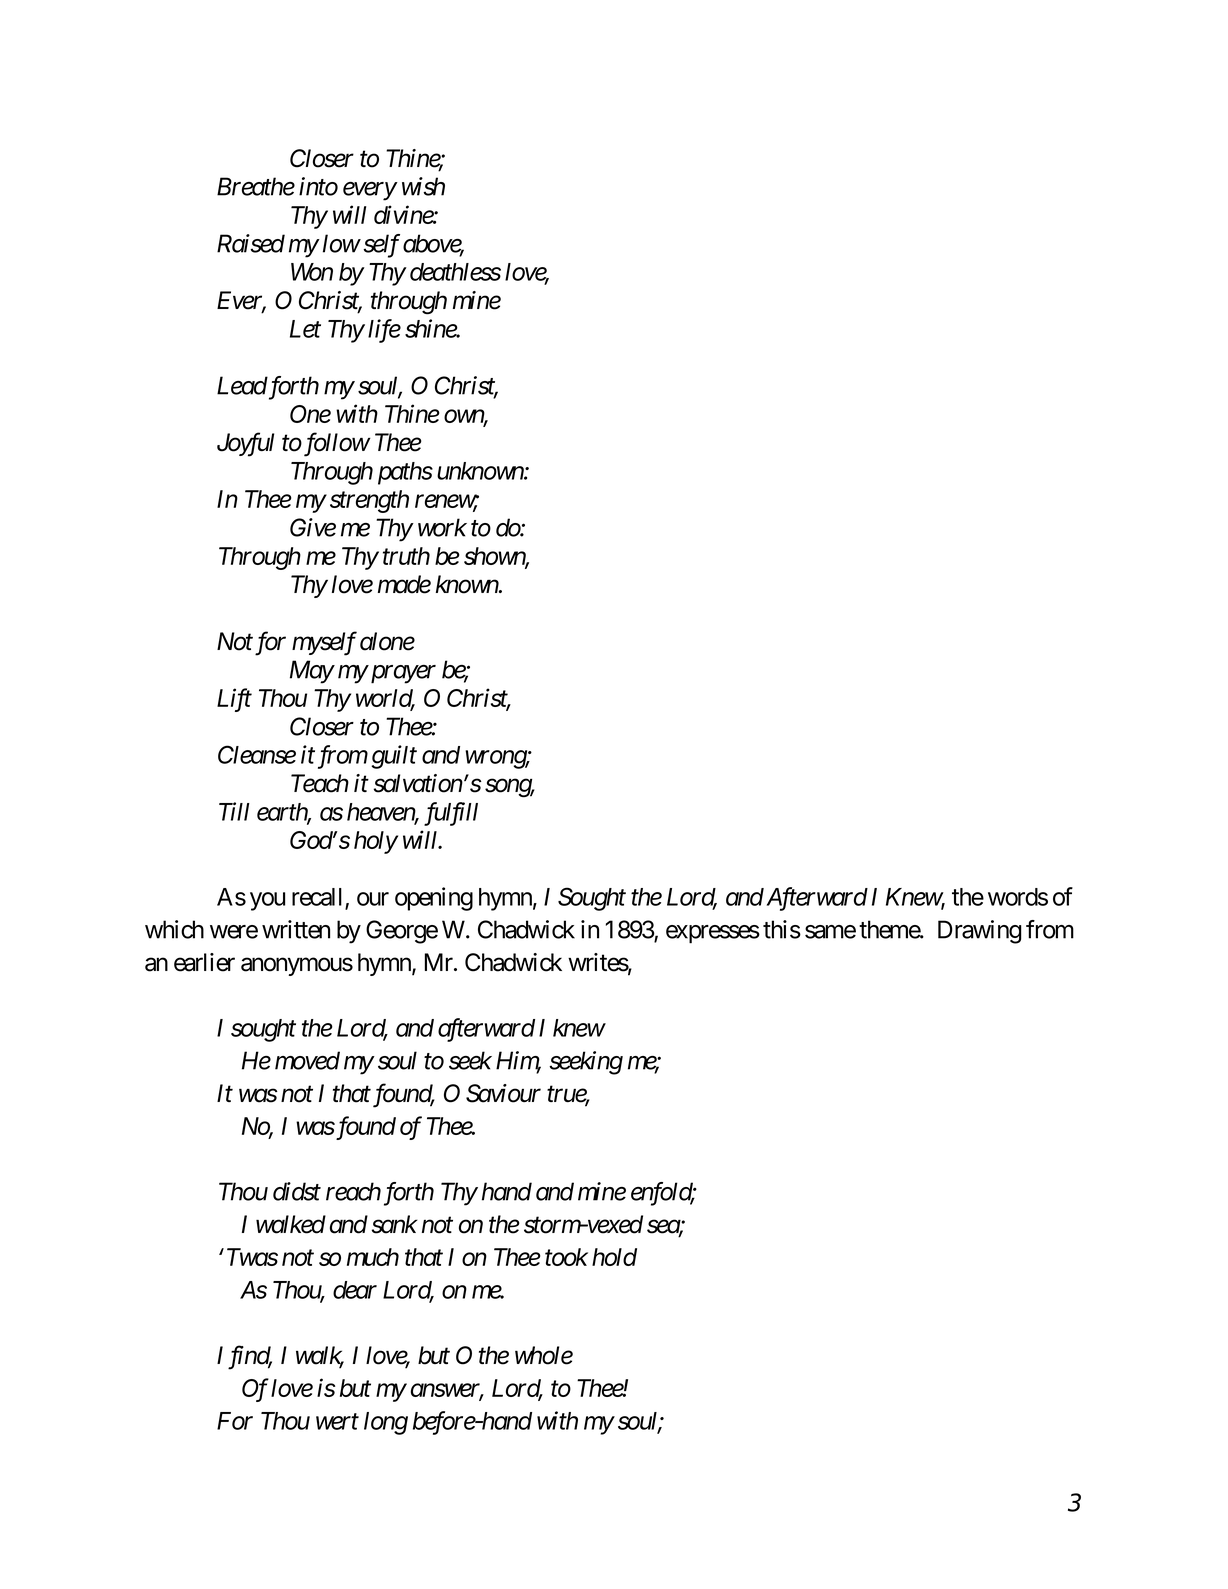  What do you see at coordinates (252, 1257) in the page?
I see `Twas` at bounding box center [252, 1257].
